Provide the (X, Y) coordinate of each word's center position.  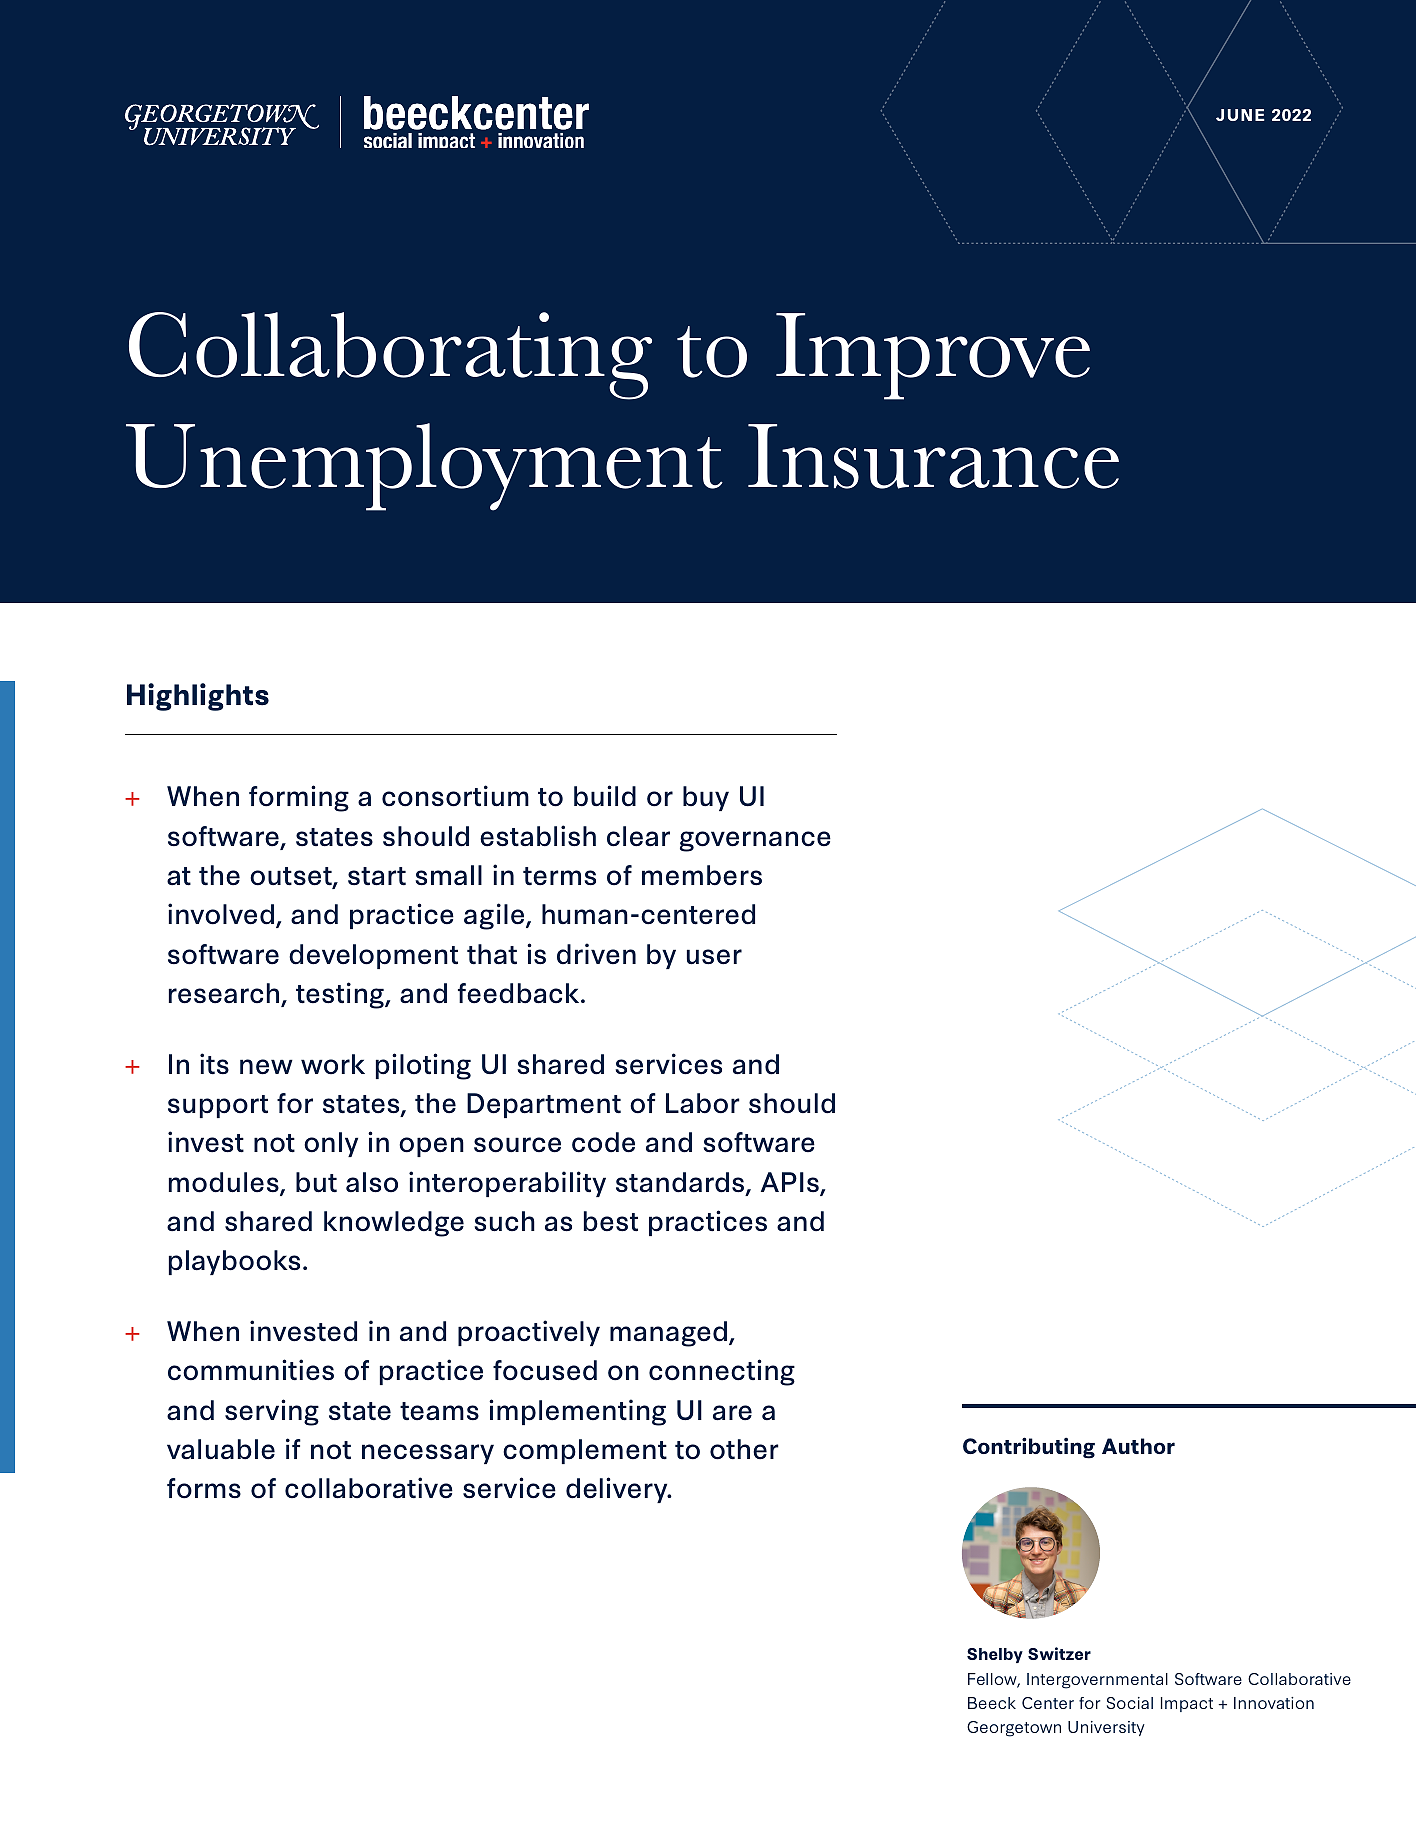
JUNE (1240, 115)
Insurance (933, 456)
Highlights (198, 697)
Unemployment (424, 467)
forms (204, 1488)
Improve (933, 356)
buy (706, 798)
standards (681, 1183)
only (331, 1144)
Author (1138, 1446)
